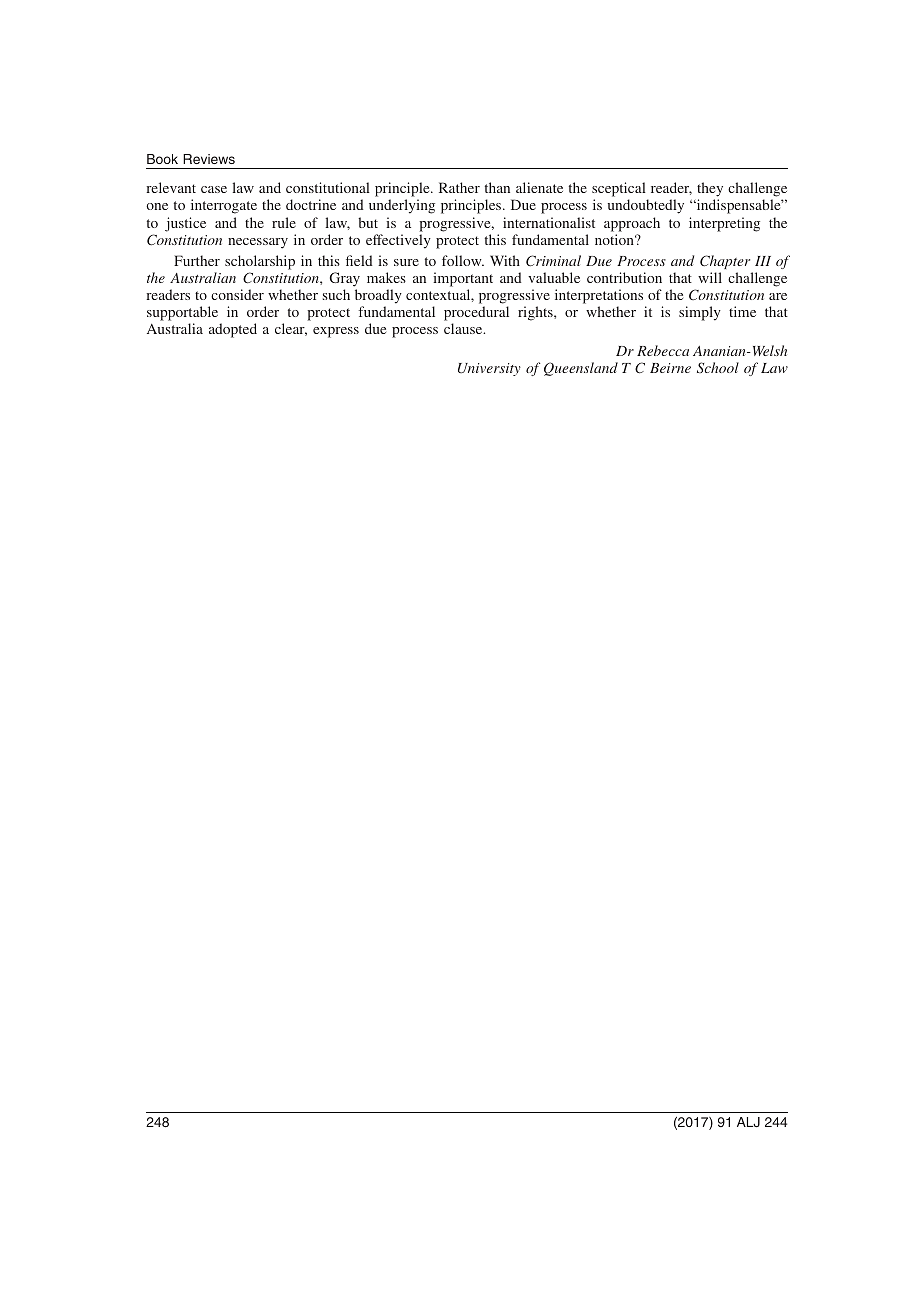  I want to click on case, so click(214, 189).
